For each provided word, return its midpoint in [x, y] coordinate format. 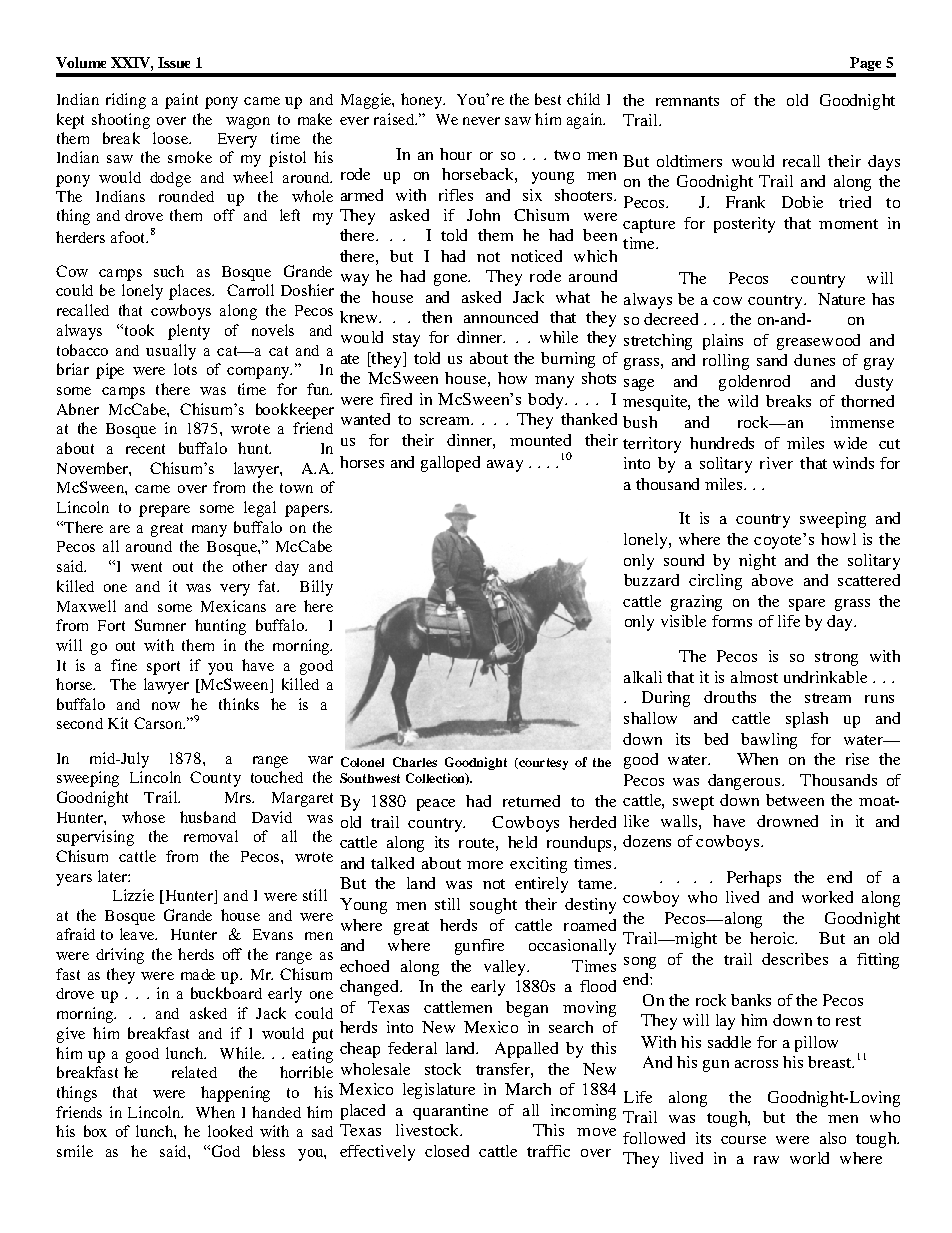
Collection [436, 779]
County [215, 779]
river [776, 463]
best [548, 99]
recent [145, 449]
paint [181, 101]
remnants [687, 101]
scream [446, 421]
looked [230, 1131]
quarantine [450, 1112]
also [833, 1138]
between [795, 800]
